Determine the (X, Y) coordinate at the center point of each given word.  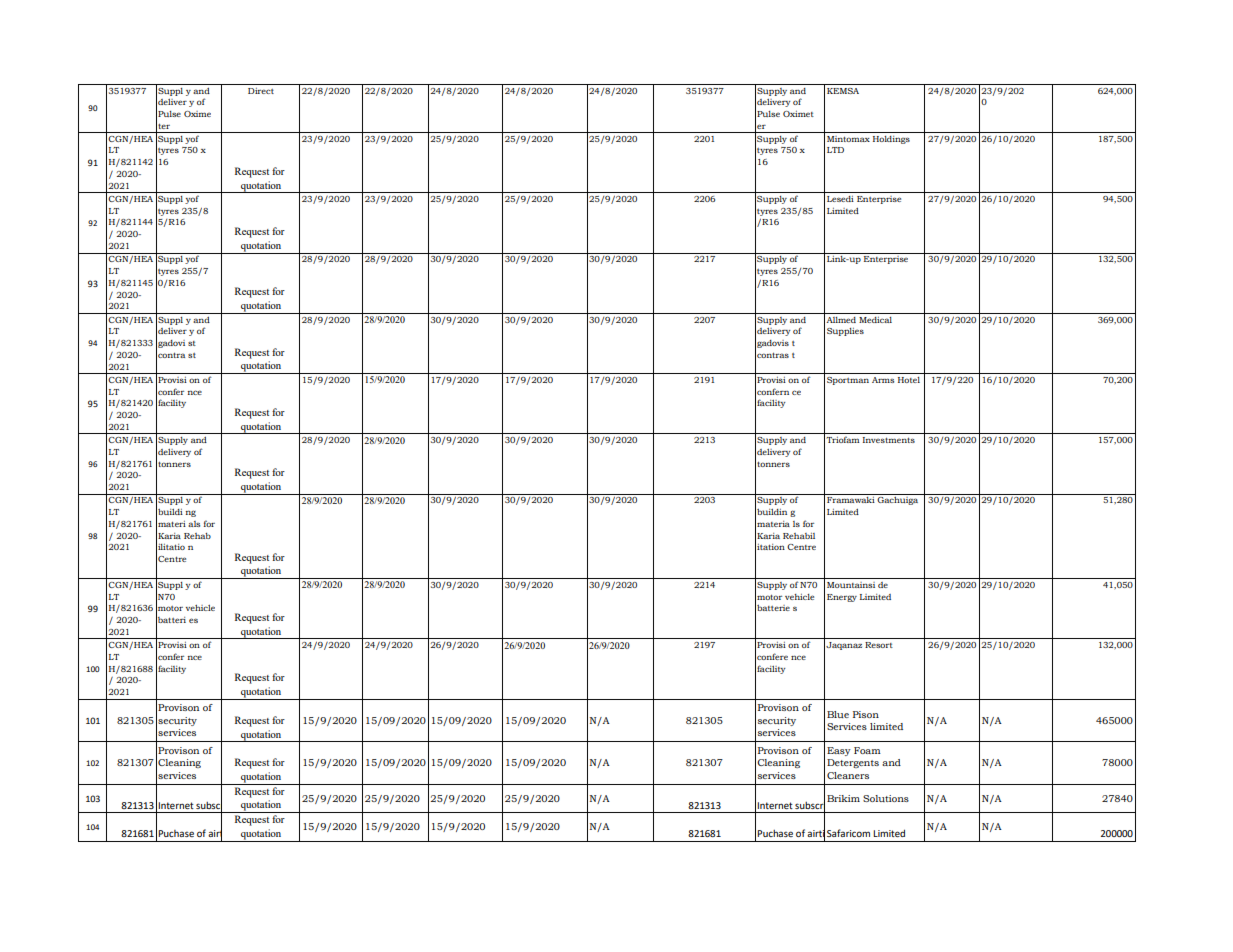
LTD (835, 150)
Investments (889, 440)
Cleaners (848, 775)
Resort (879, 645)
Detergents (853, 763)
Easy (839, 751)
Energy (842, 598)
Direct (261, 91)
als (194, 524)
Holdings (891, 140)
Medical (875, 320)
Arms (883, 380)
